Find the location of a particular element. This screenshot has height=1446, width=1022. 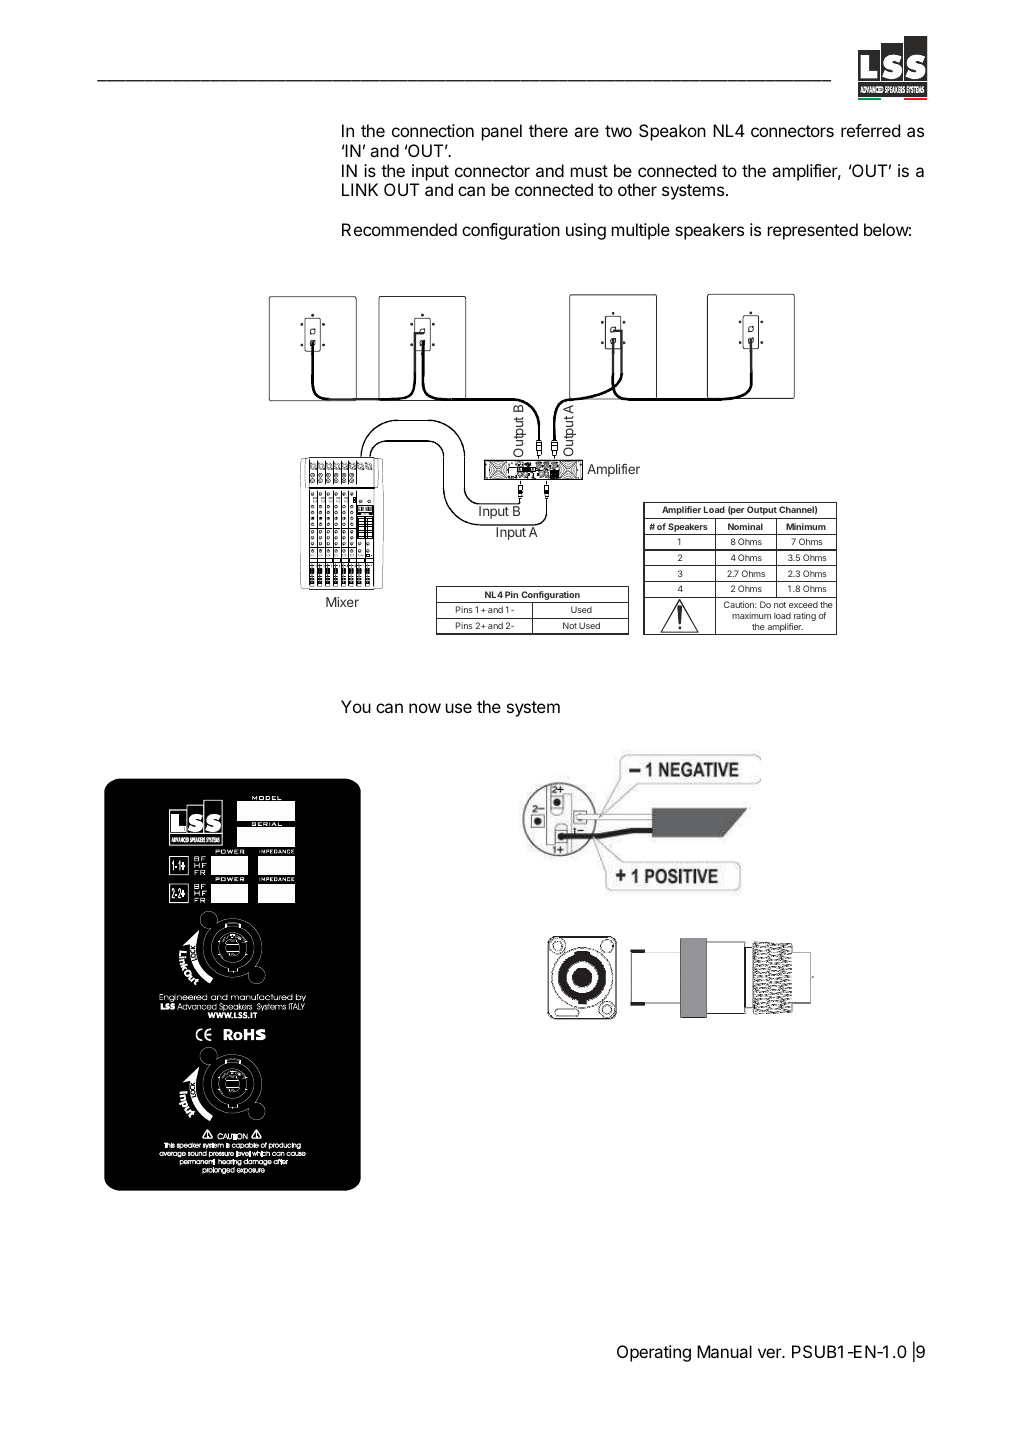

Manual is located at coordinates (724, 1351).
